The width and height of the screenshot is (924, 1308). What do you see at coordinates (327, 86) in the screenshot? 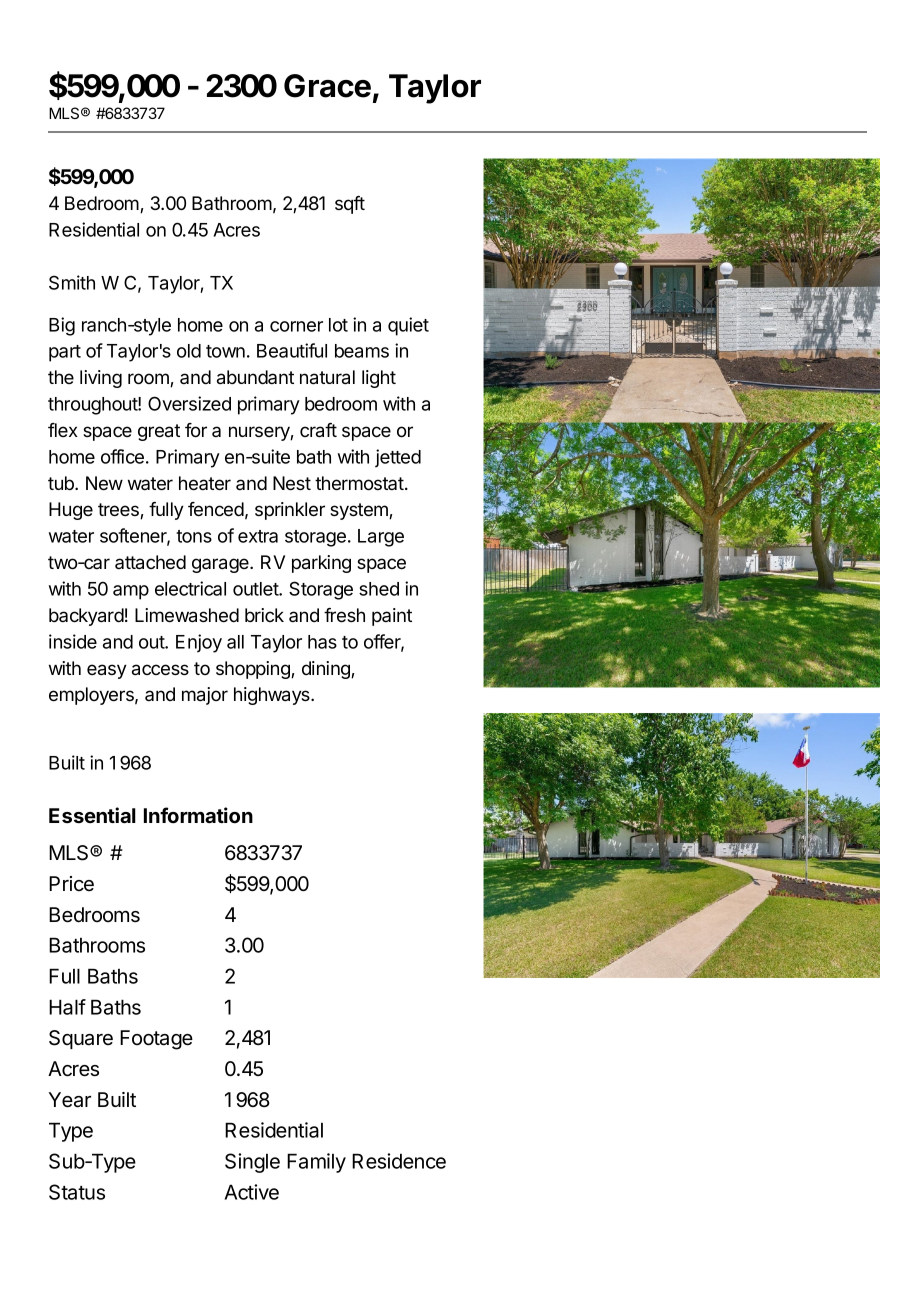
I see `Grace` at bounding box center [327, 86].
